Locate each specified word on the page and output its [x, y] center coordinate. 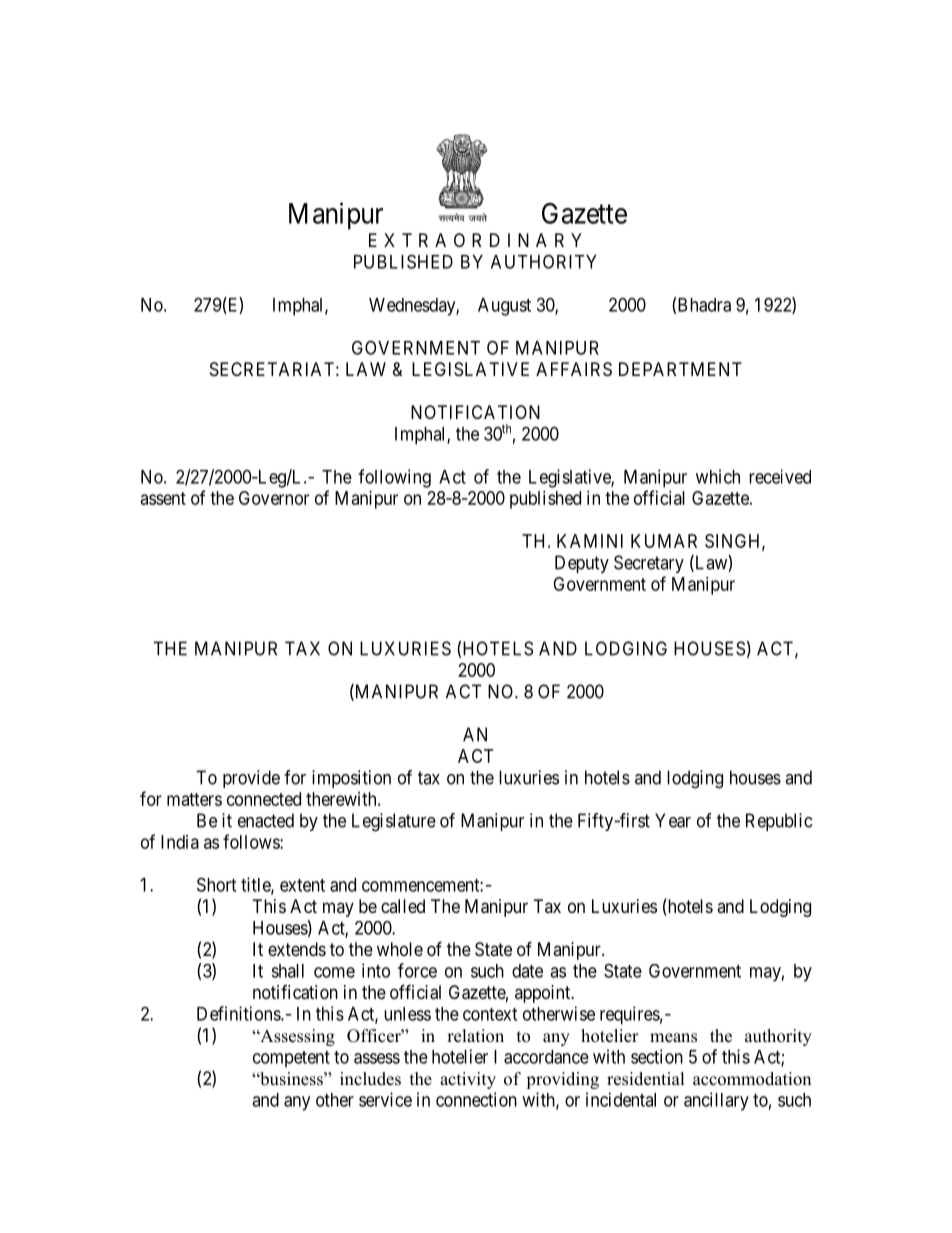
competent [291, 1059]
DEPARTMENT [680, 369]
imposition [351, 779]
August [504, 307]
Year [673, 820]
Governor [274, 498]
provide [251, 779]
